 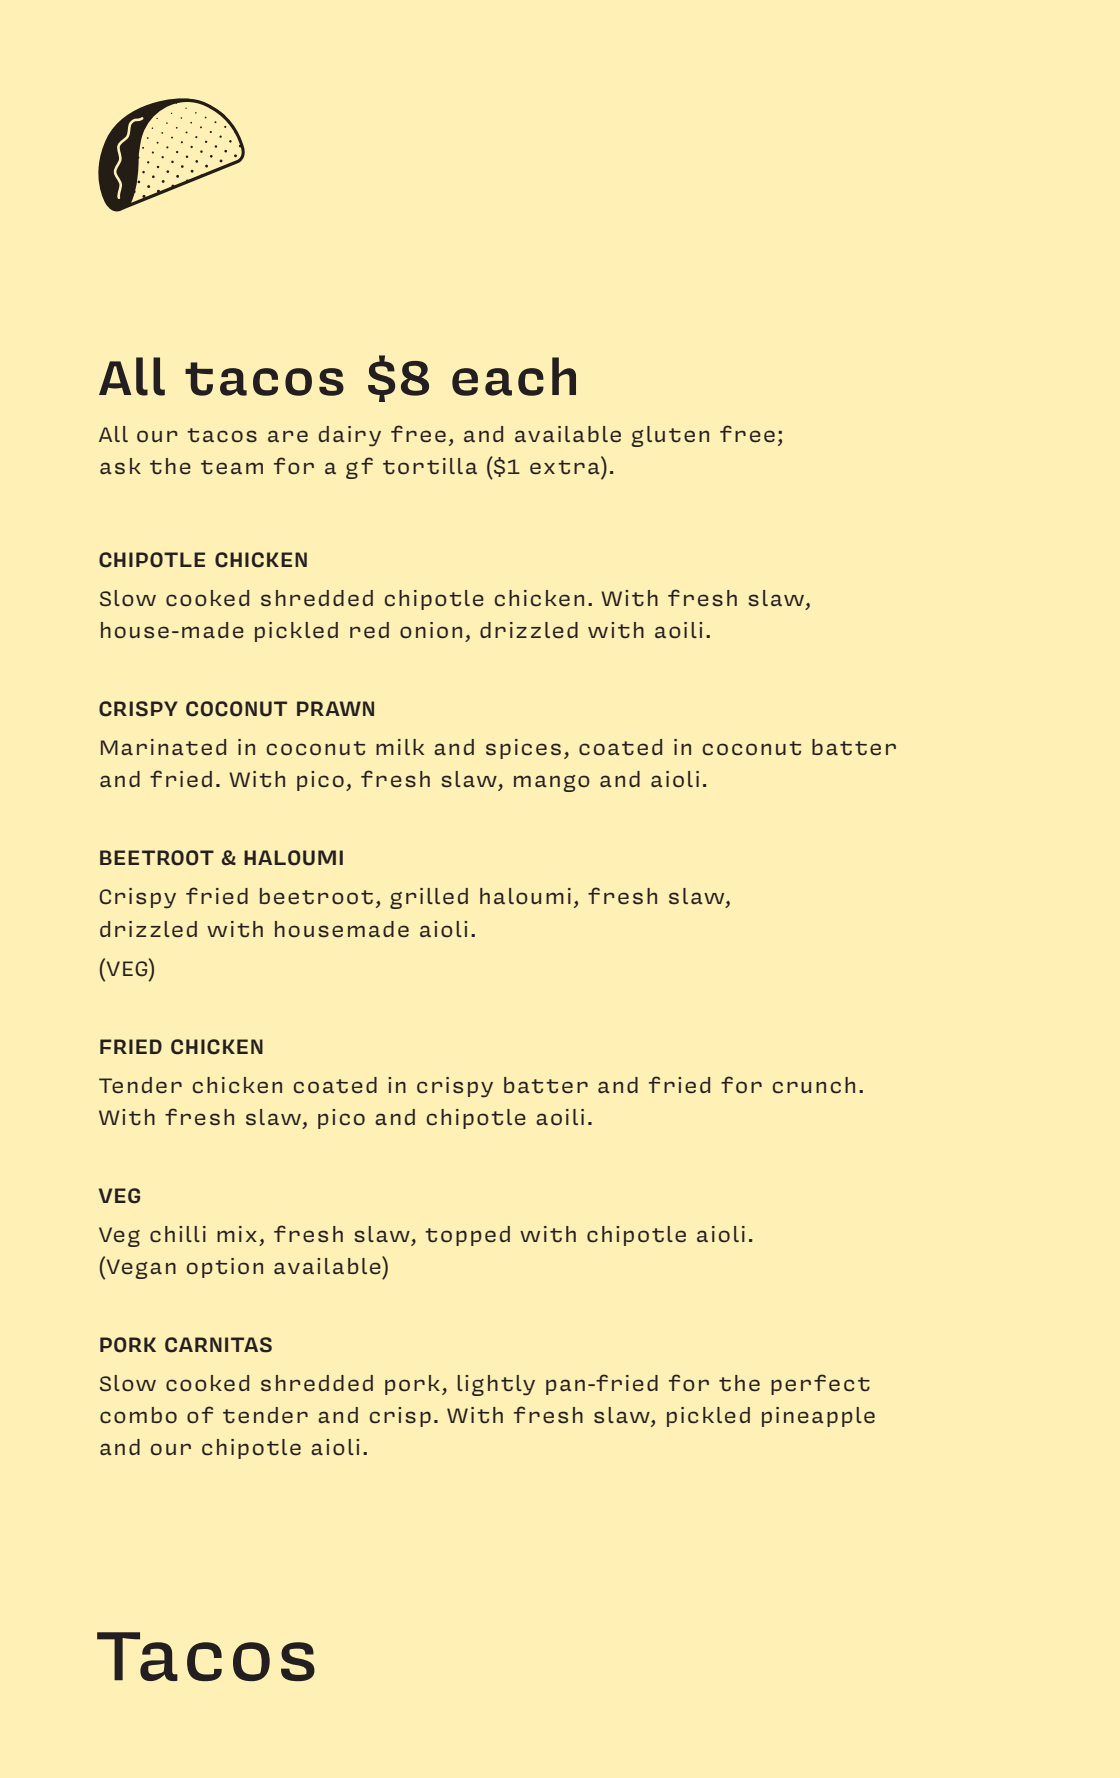 I want to click on gluten, so click(x=670, y=436).
